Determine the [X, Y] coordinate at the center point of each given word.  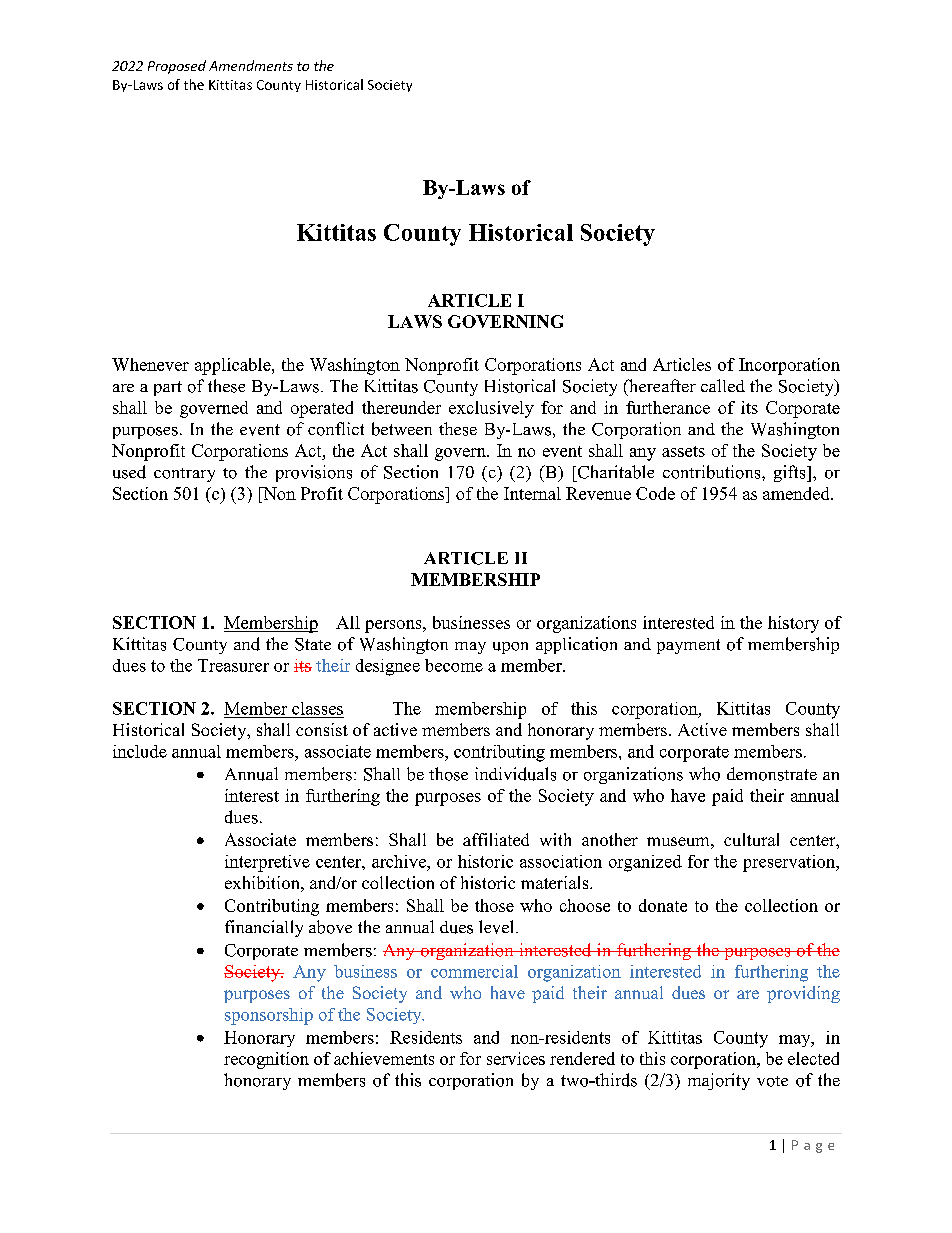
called [723, 385]
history [793, 624]
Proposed [177, 67]
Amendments [251, 65]
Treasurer [233, 665]
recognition [266, 1060]
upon [510, 648]
